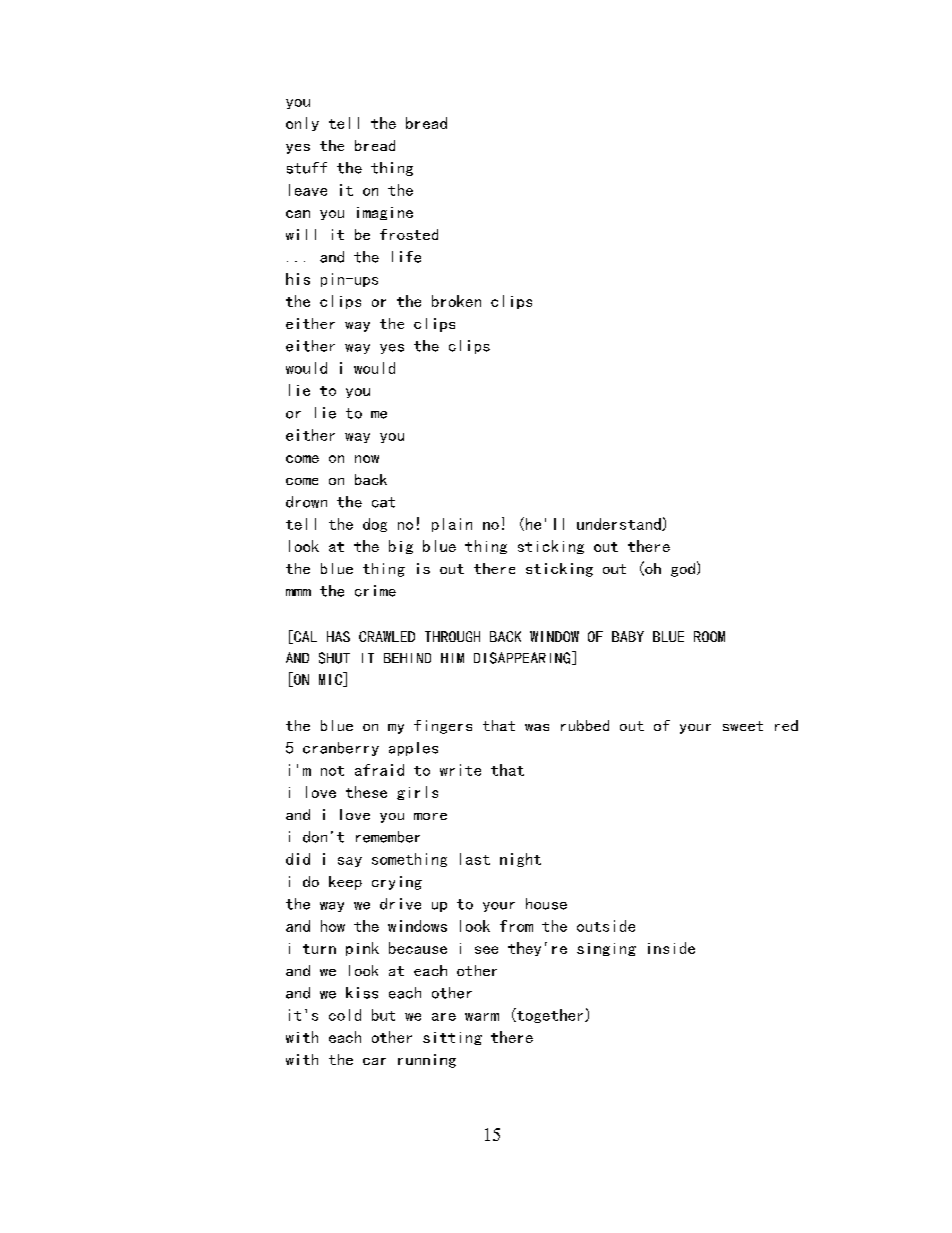  I want to click on stuff, so click(307, 168).
